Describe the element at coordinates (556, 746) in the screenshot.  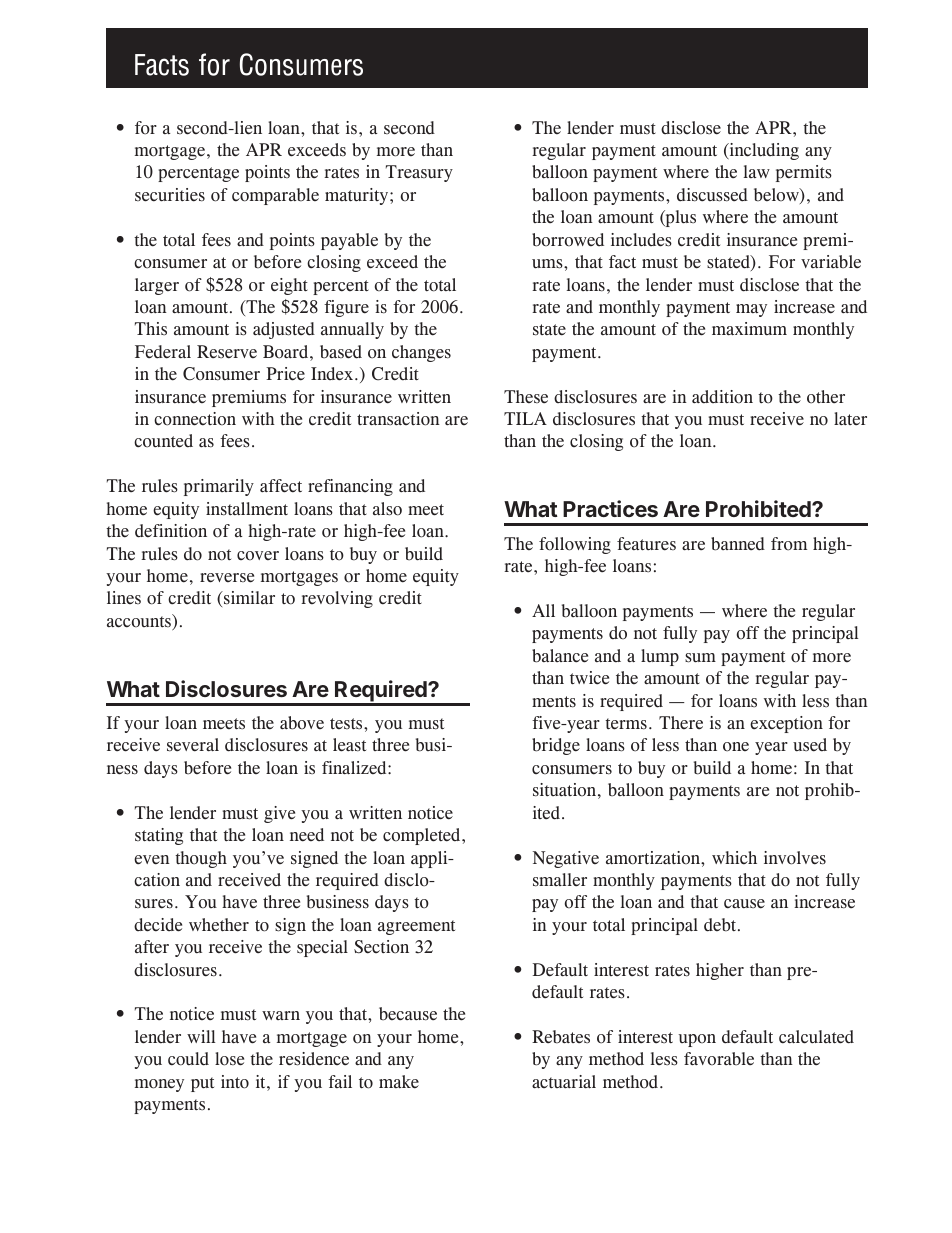
I see `bridge` at that location.
